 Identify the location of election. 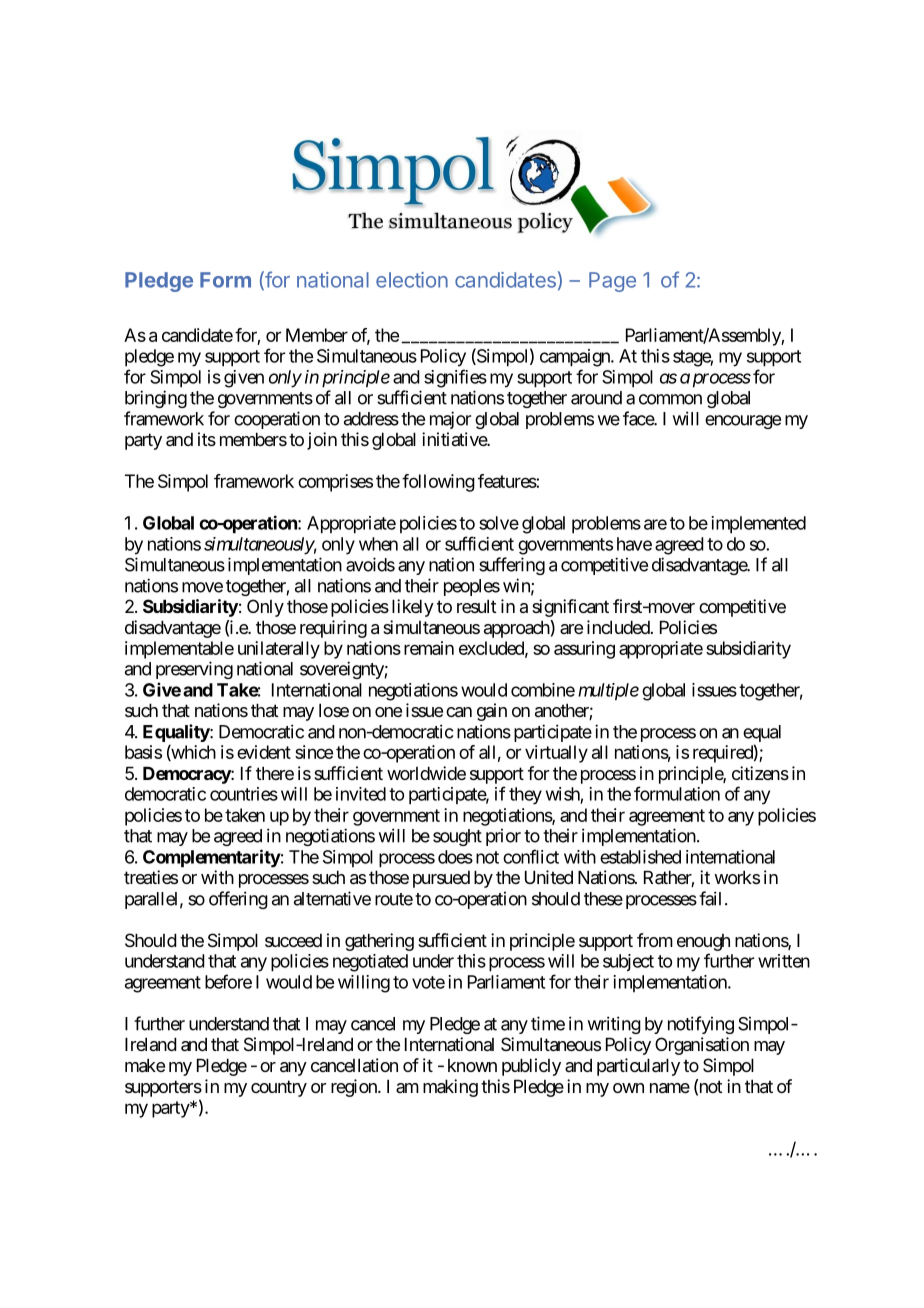
(412, 280).
